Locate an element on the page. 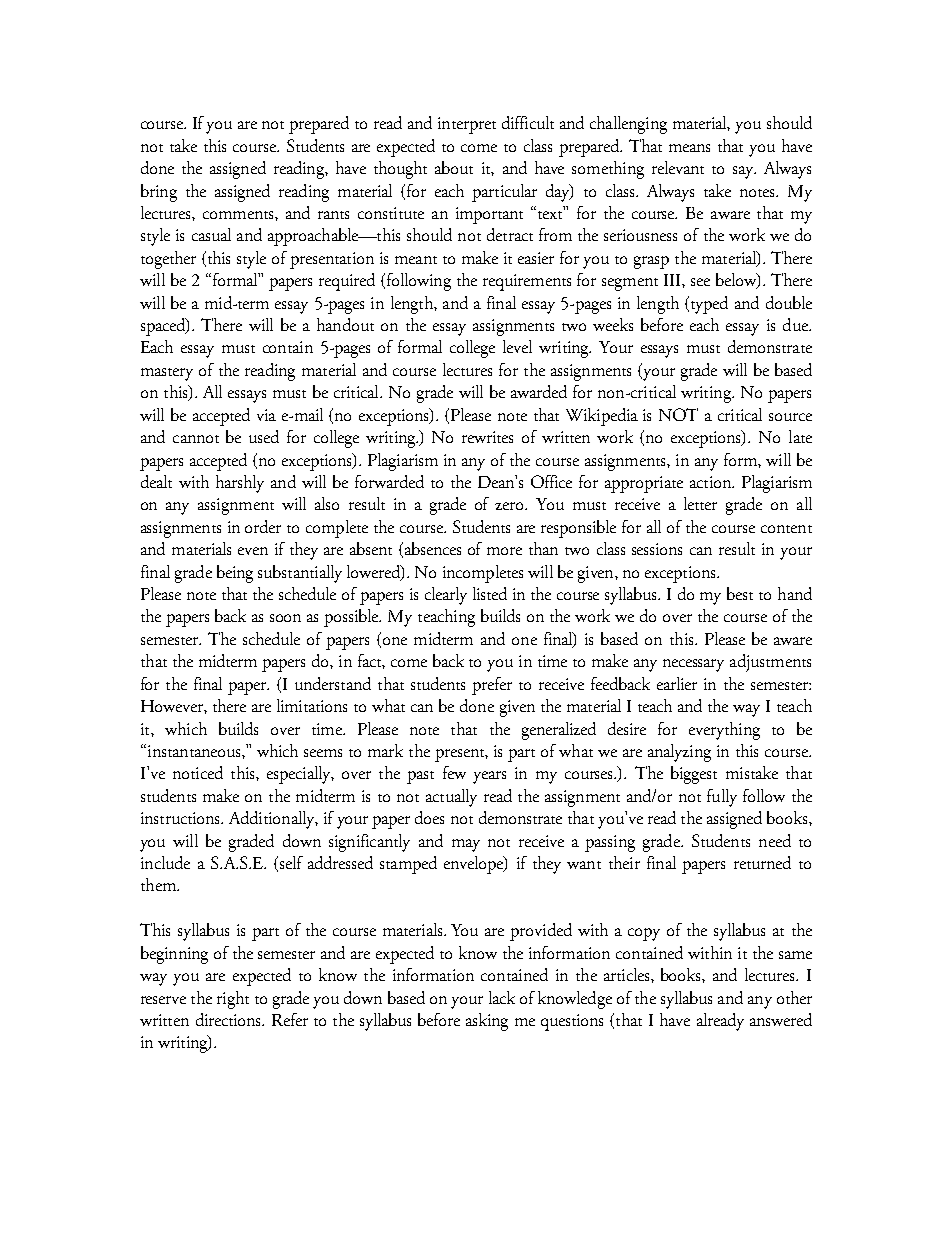  about is located at coordinates (454, 167).
